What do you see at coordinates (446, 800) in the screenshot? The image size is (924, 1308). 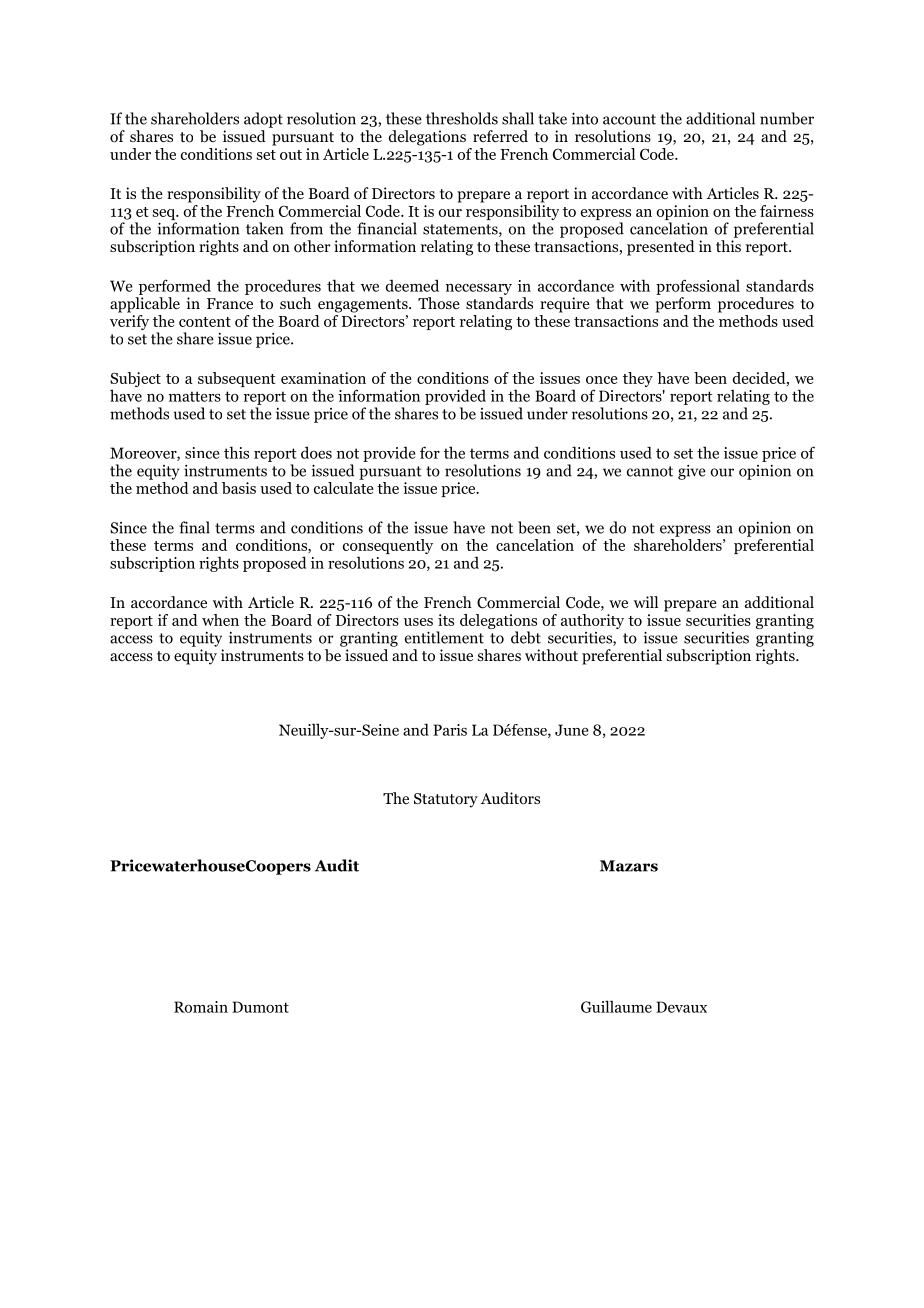 I see `Statutory` at bounding box center [446, 800].
